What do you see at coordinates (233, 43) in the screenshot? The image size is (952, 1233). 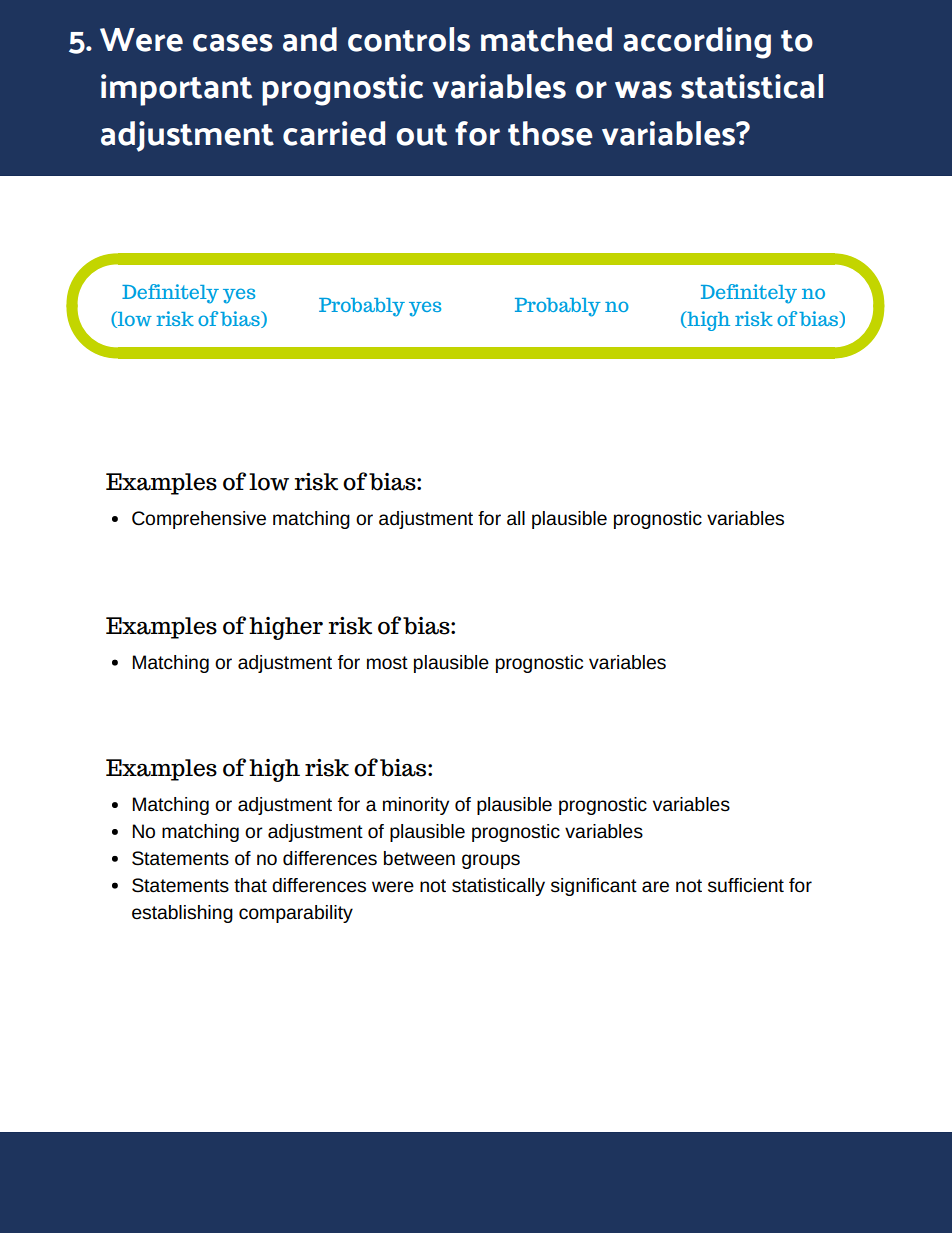 I see `cases` at bounding box center [233, 43].
